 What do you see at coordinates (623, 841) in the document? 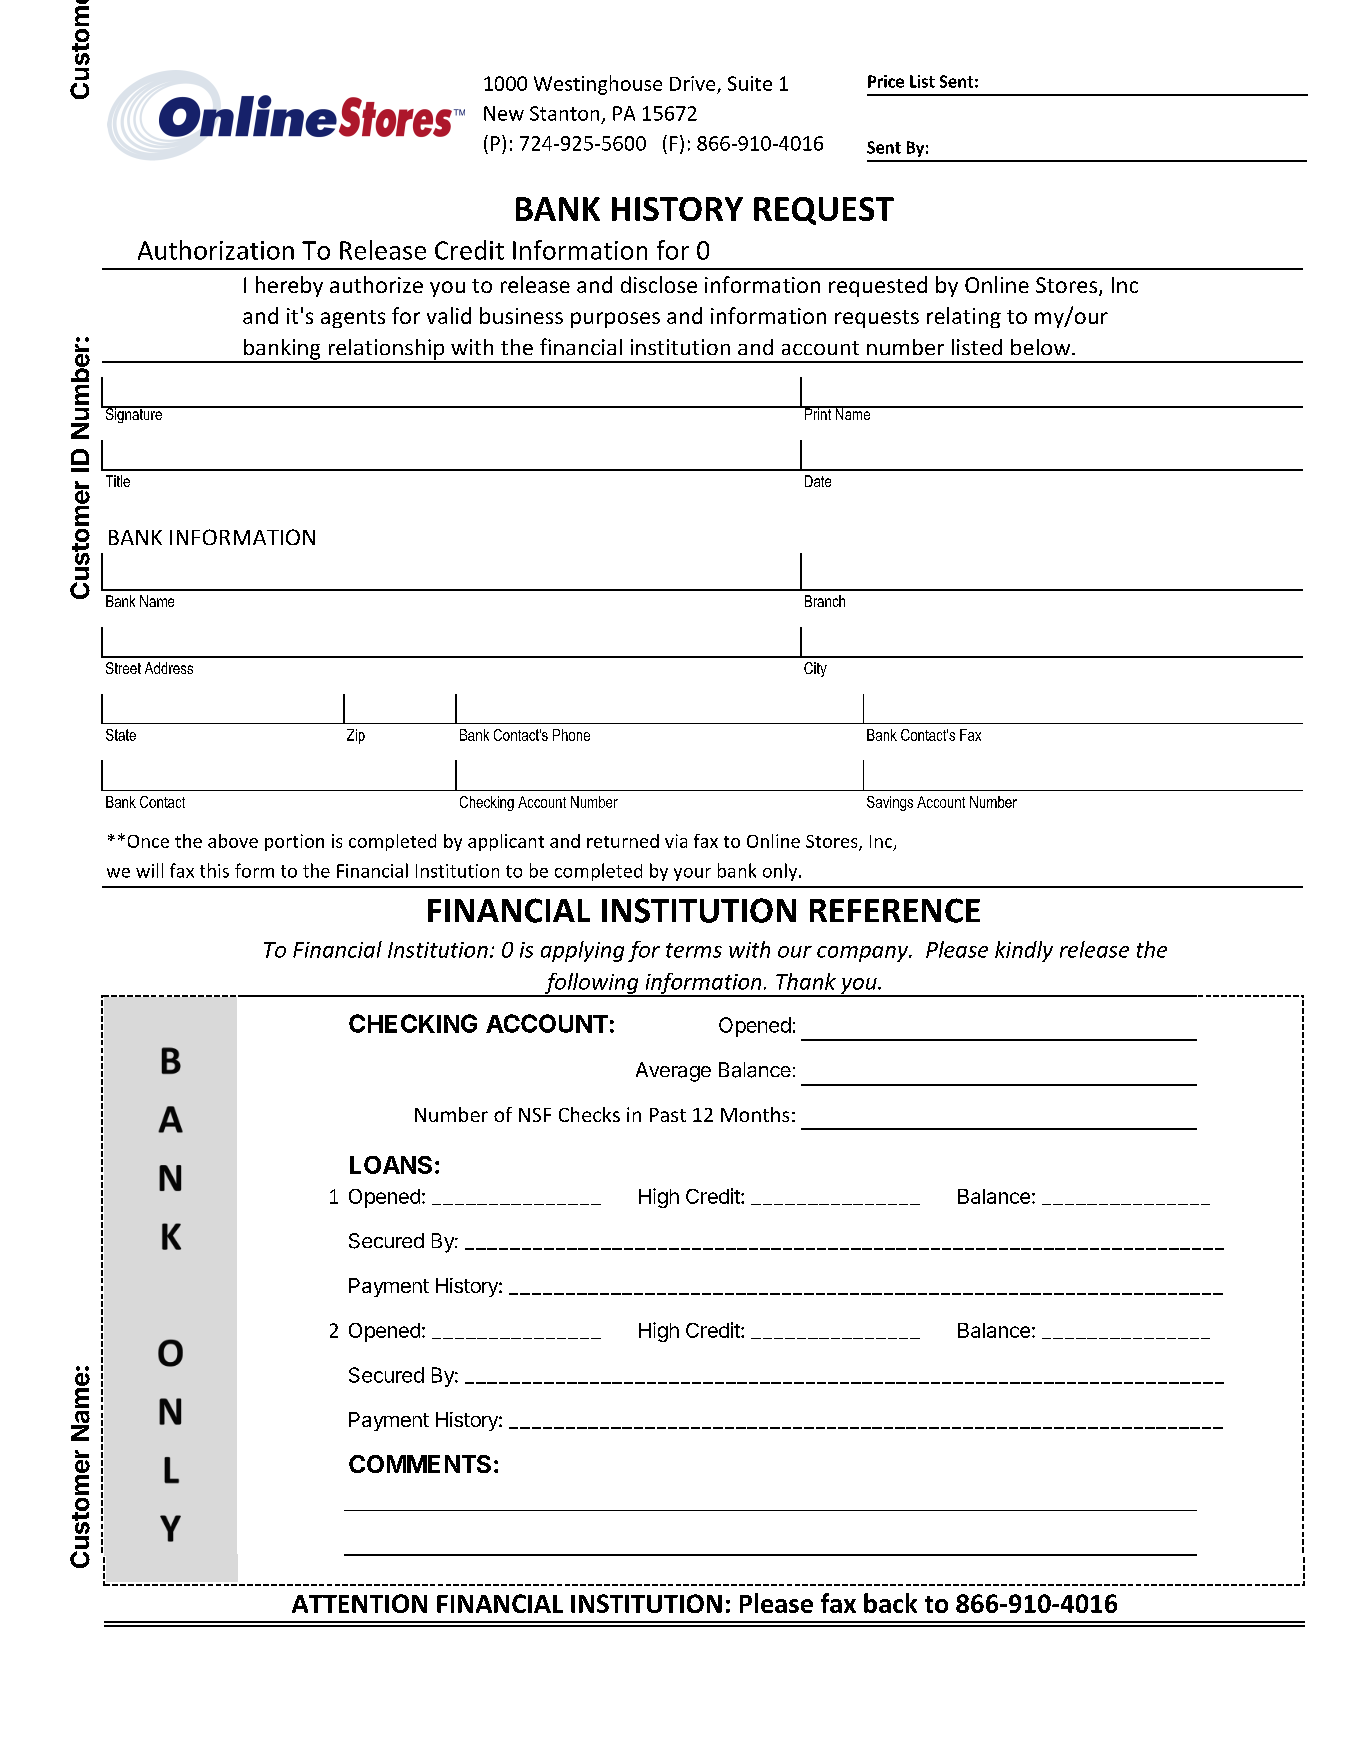
I see `returned` at bounding box center [623, 841].
